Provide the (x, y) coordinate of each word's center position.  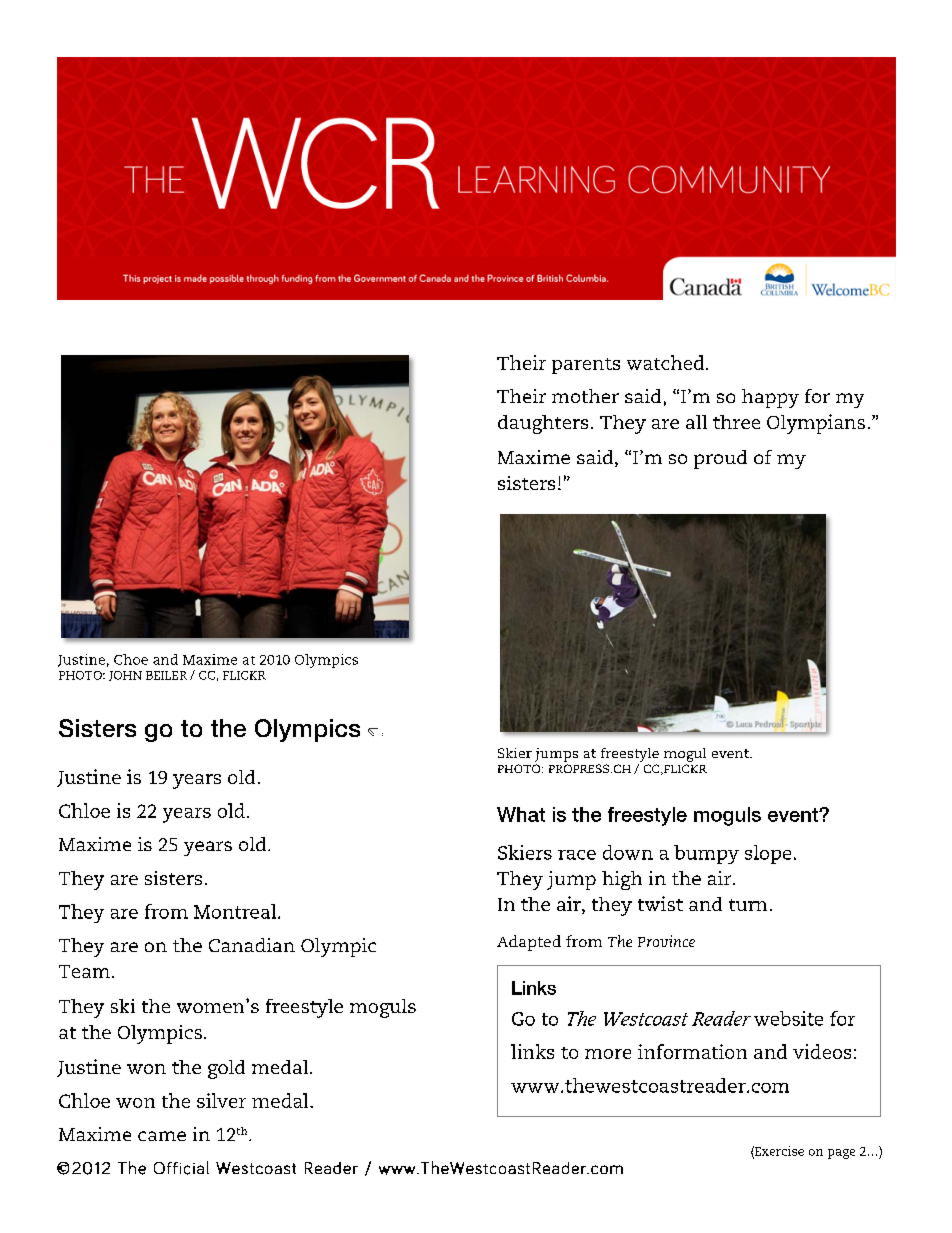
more (608, 1054)
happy (770, 398)
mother (585, 396)
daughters (543, 424)
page (841, 1154)
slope (768, 854)
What (521, 814)
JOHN (125, 676)
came (162, 1136)
